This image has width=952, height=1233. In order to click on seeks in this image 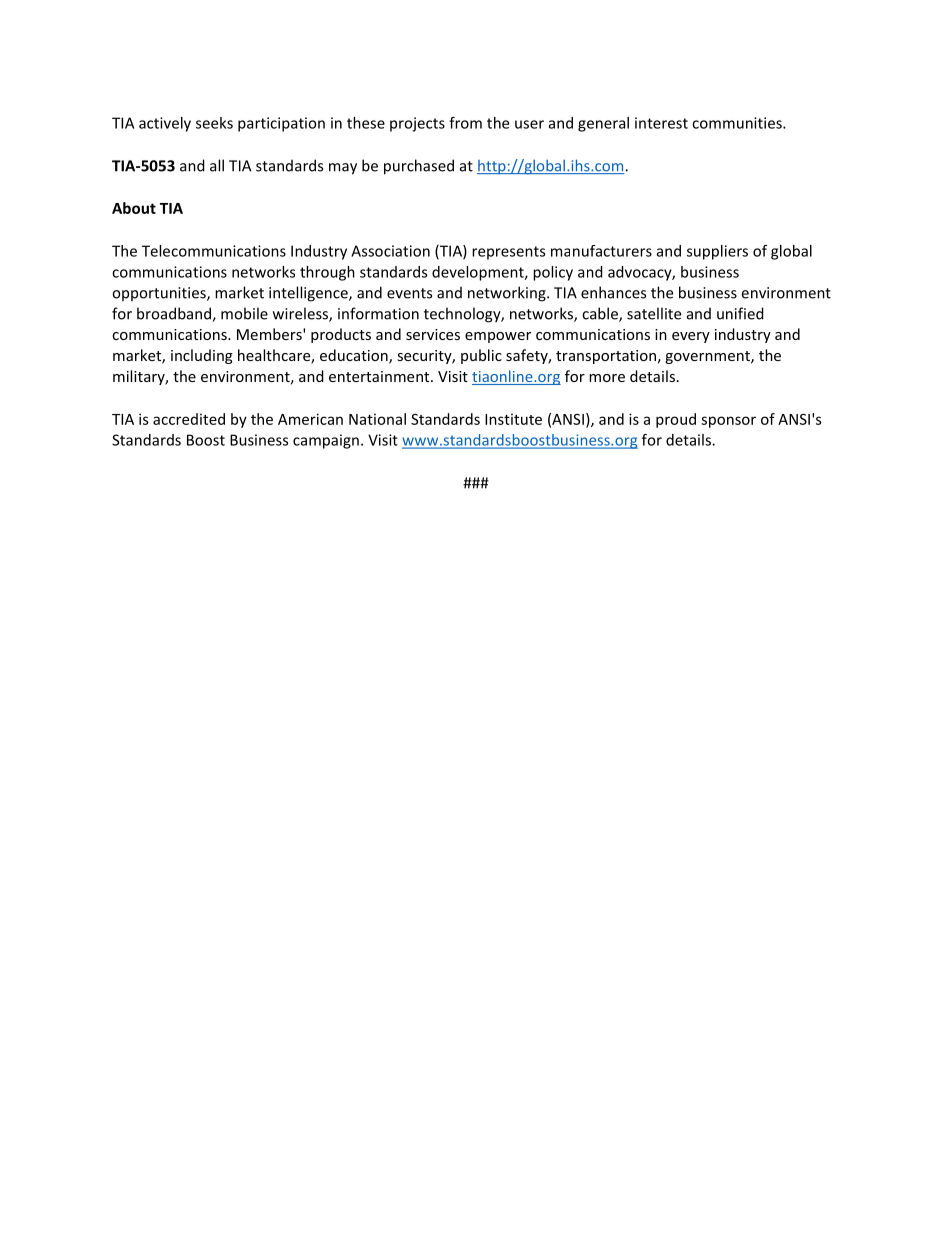, I will do `click(214, 123)`.
